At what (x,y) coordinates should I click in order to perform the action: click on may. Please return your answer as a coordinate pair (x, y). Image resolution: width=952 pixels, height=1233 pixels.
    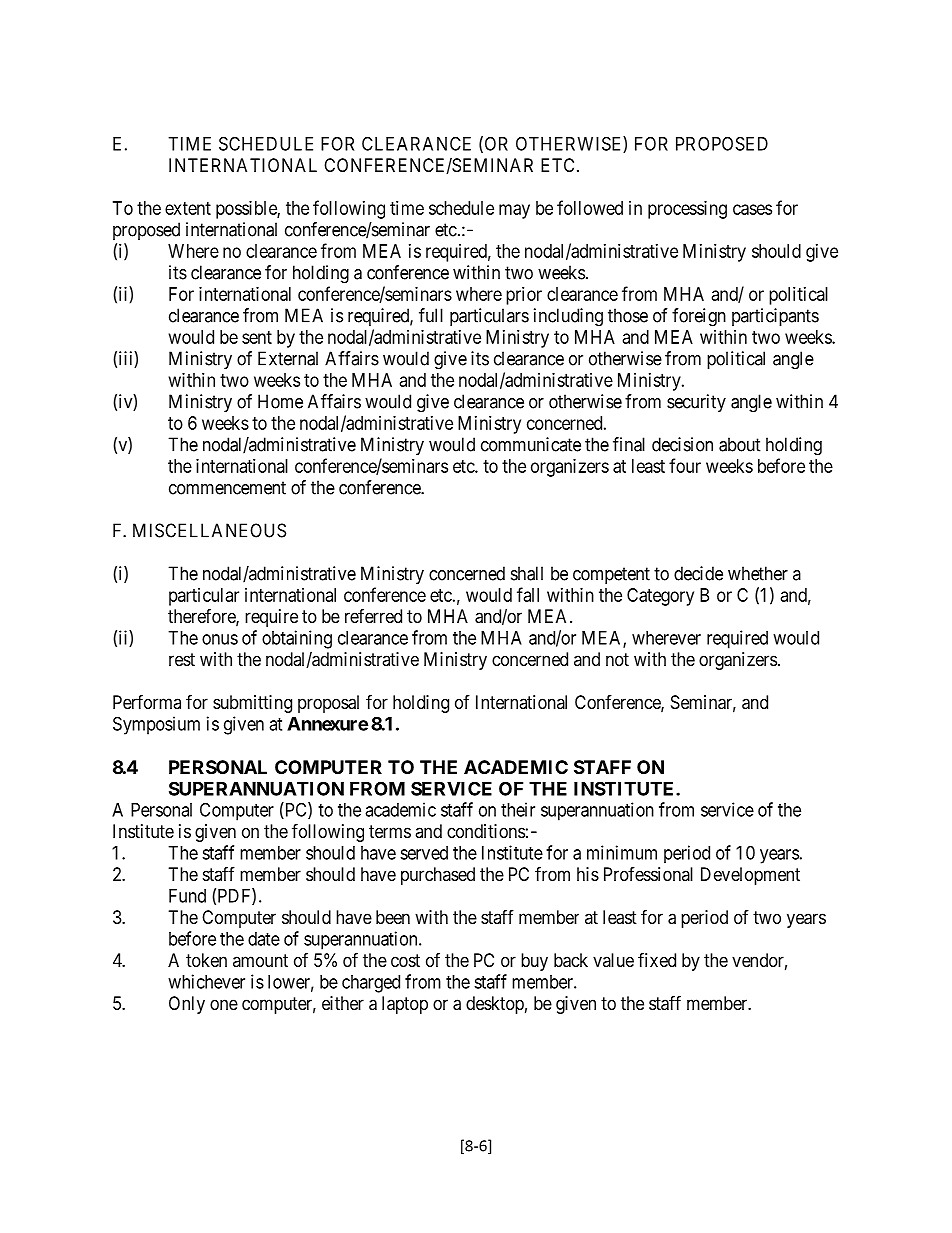
    Looking at the image, I should click on (514, 211).
